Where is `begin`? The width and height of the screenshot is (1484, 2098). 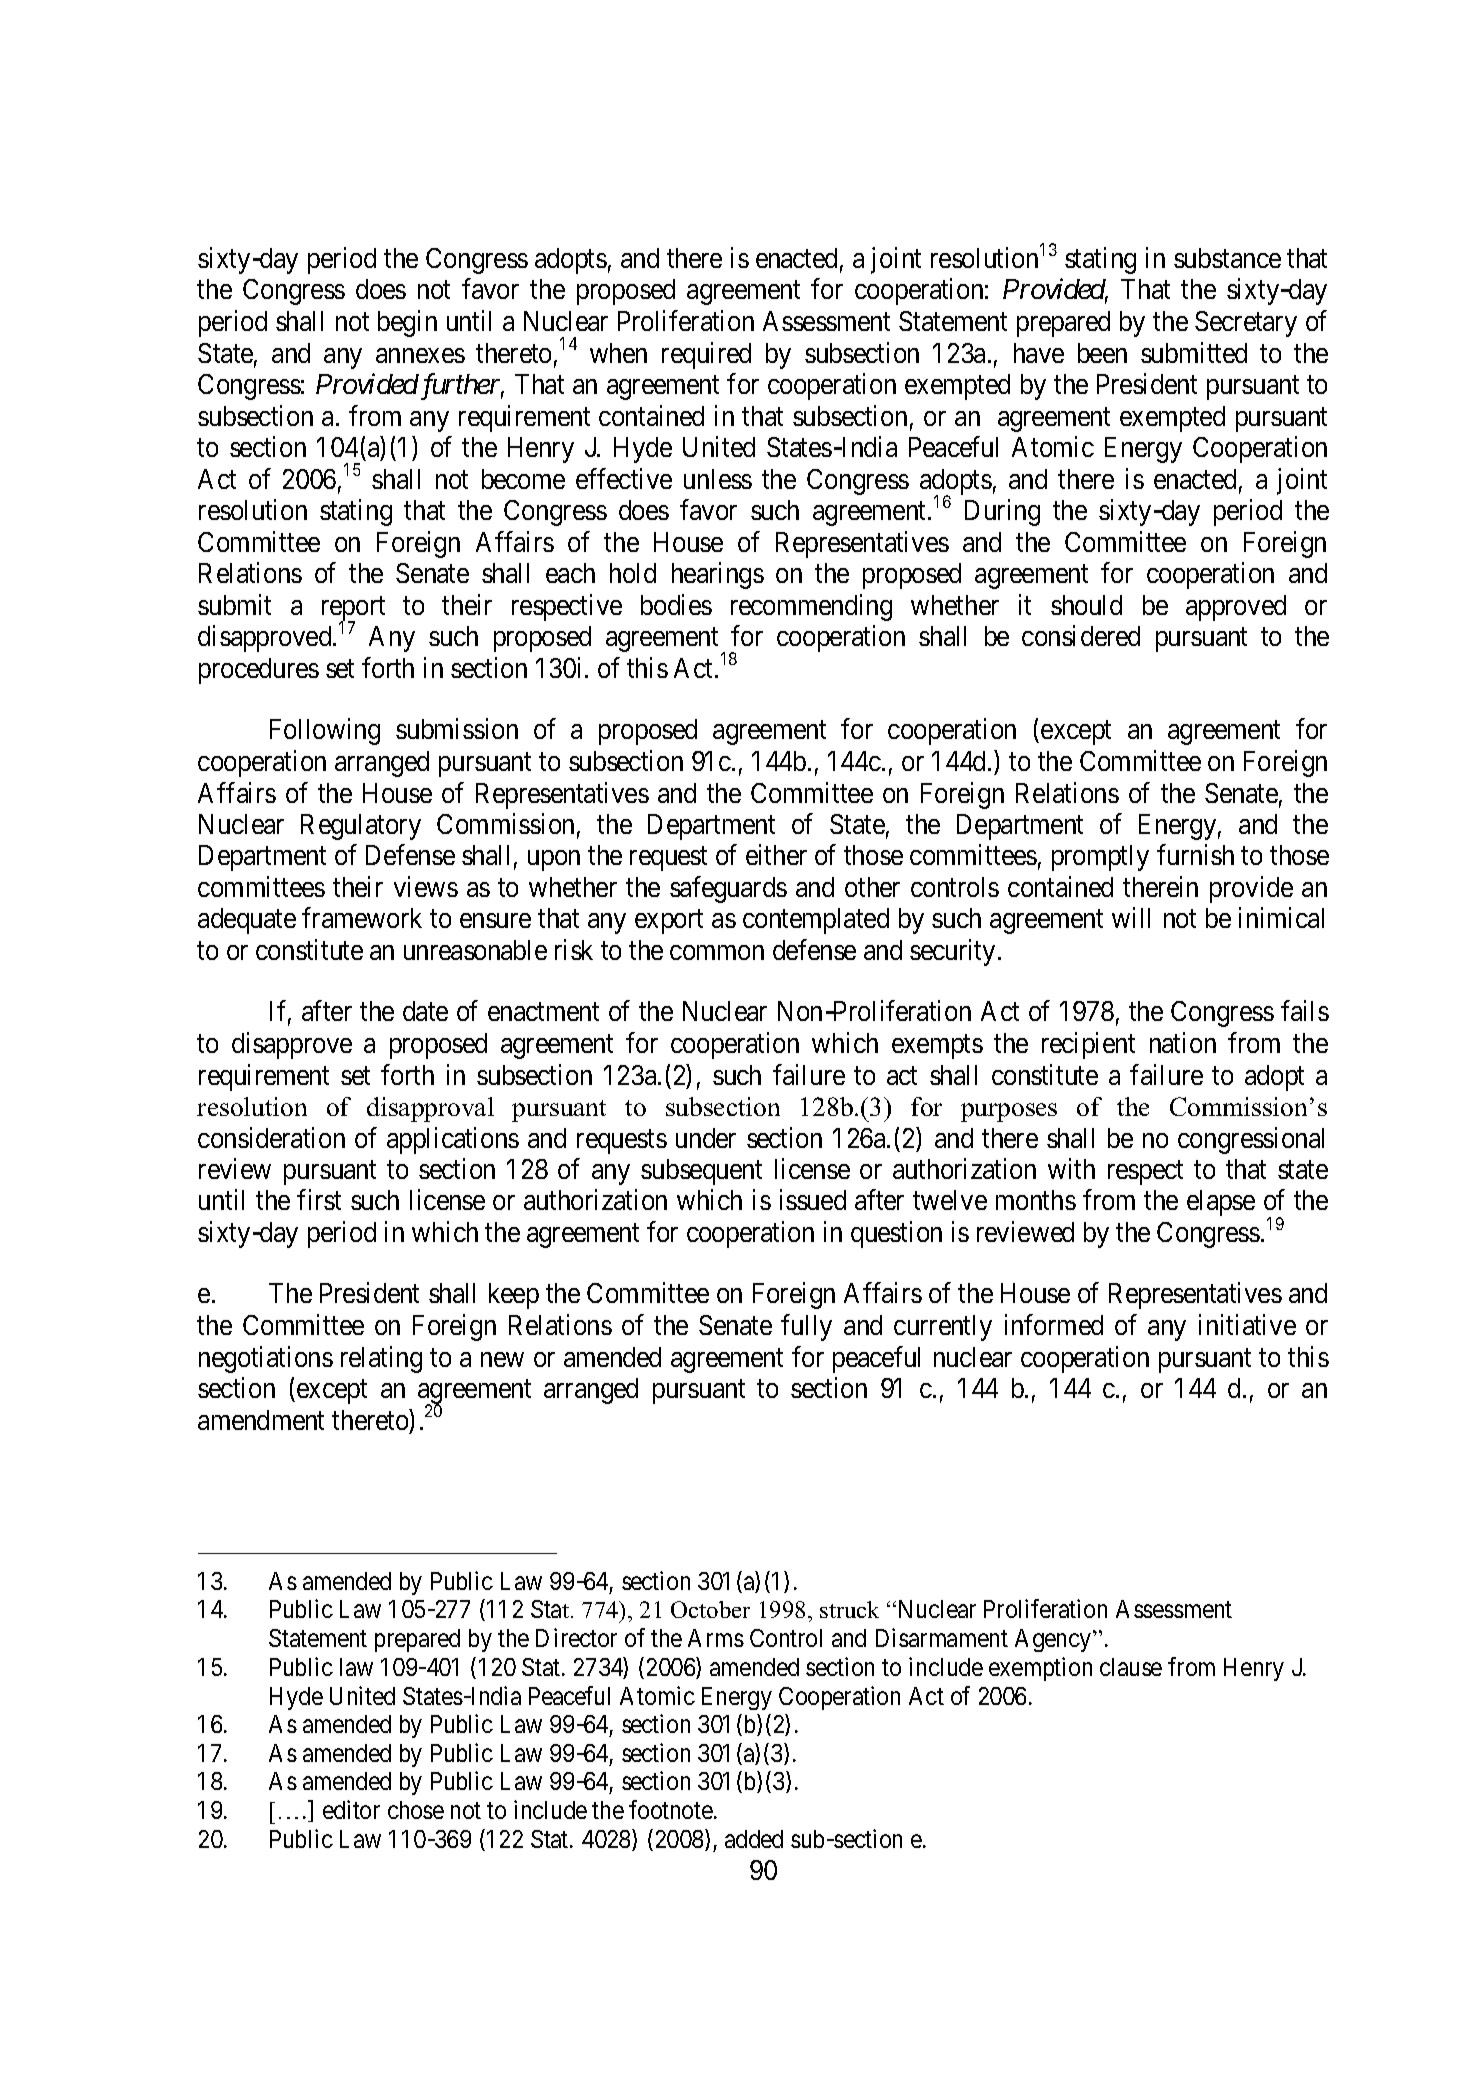 begin is located at coordinates (407, 323).
